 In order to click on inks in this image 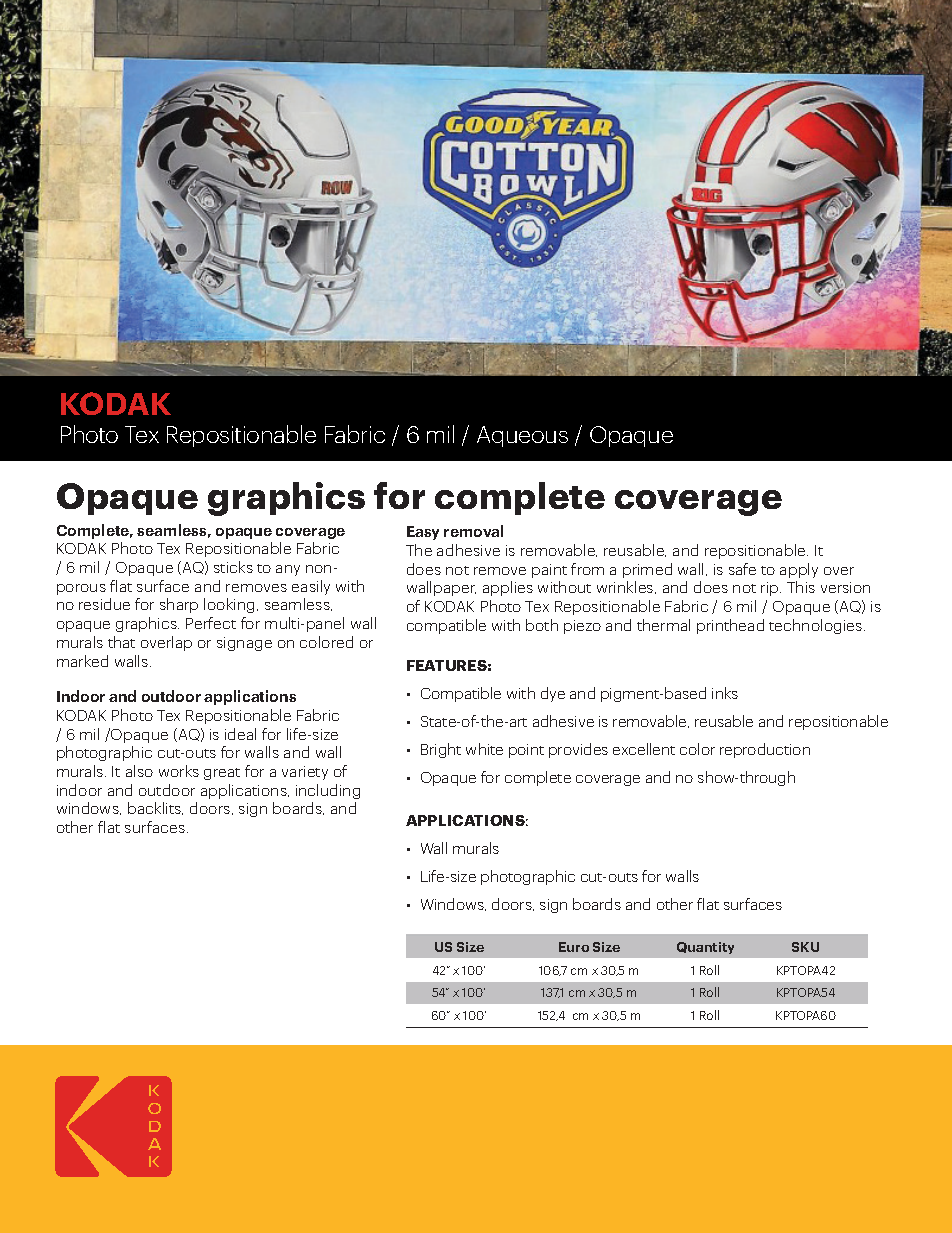, I will do `click(725, 693)`.
